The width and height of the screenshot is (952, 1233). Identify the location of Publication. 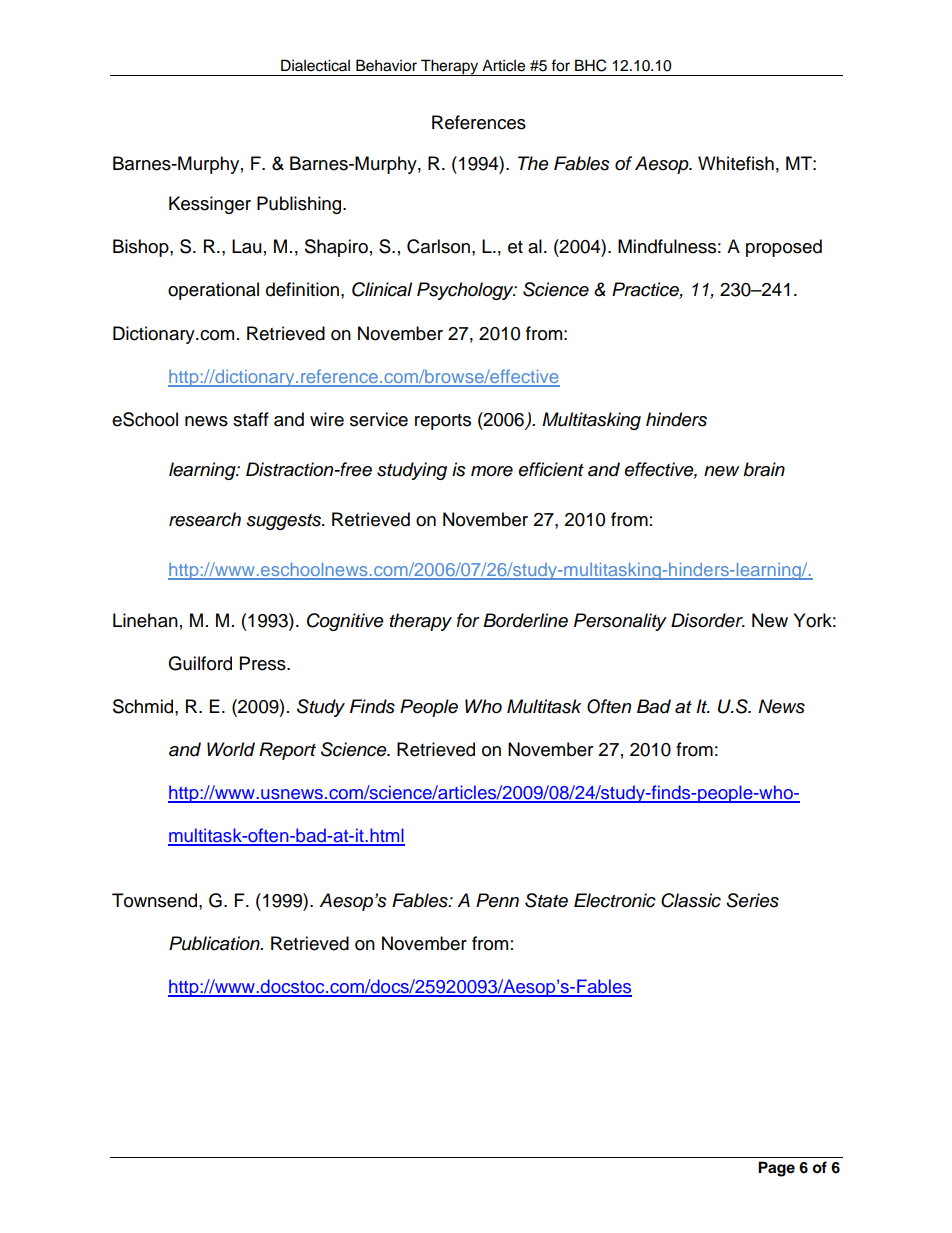
(215, 943).
